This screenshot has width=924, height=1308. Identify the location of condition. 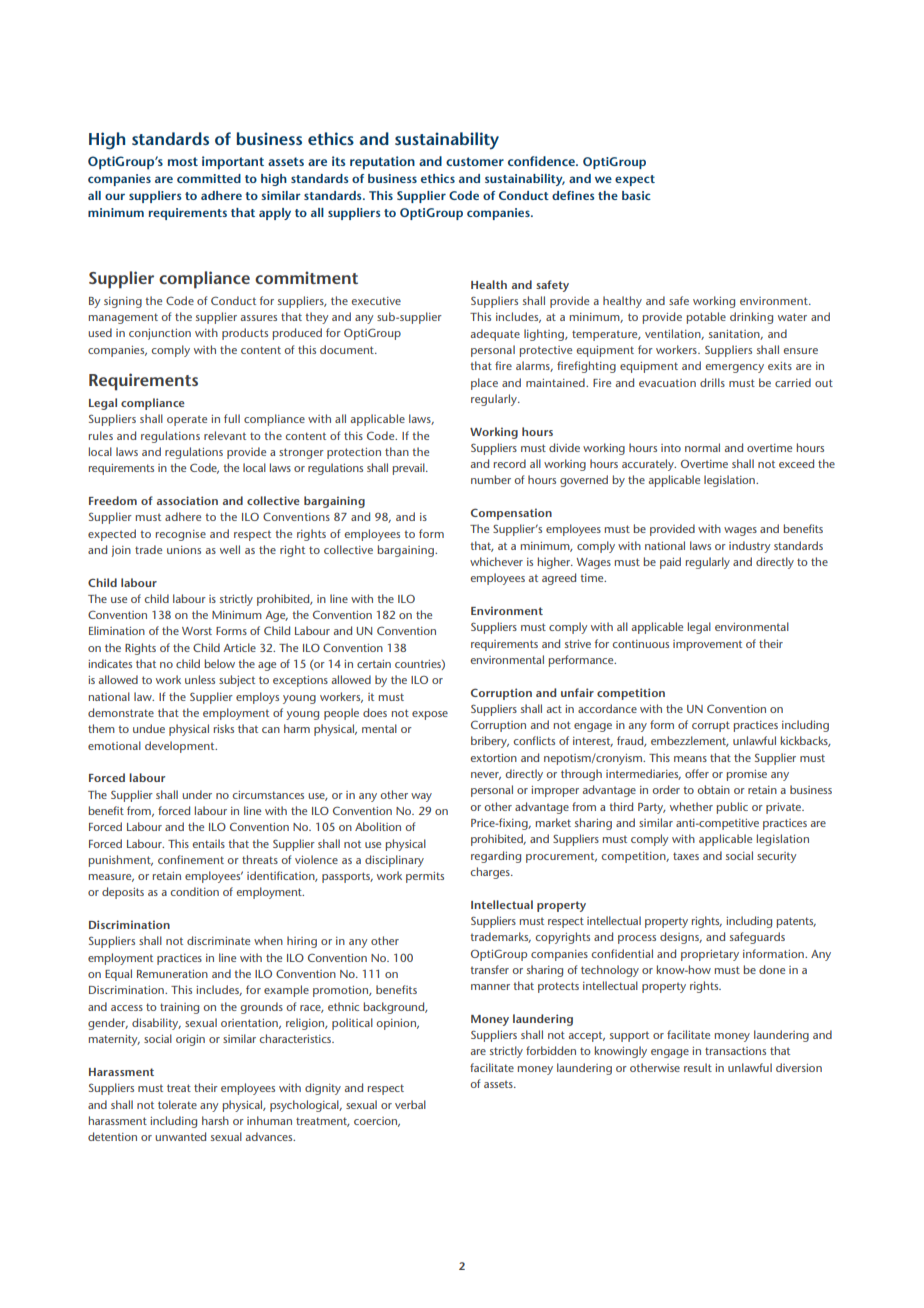
(195, 891).
